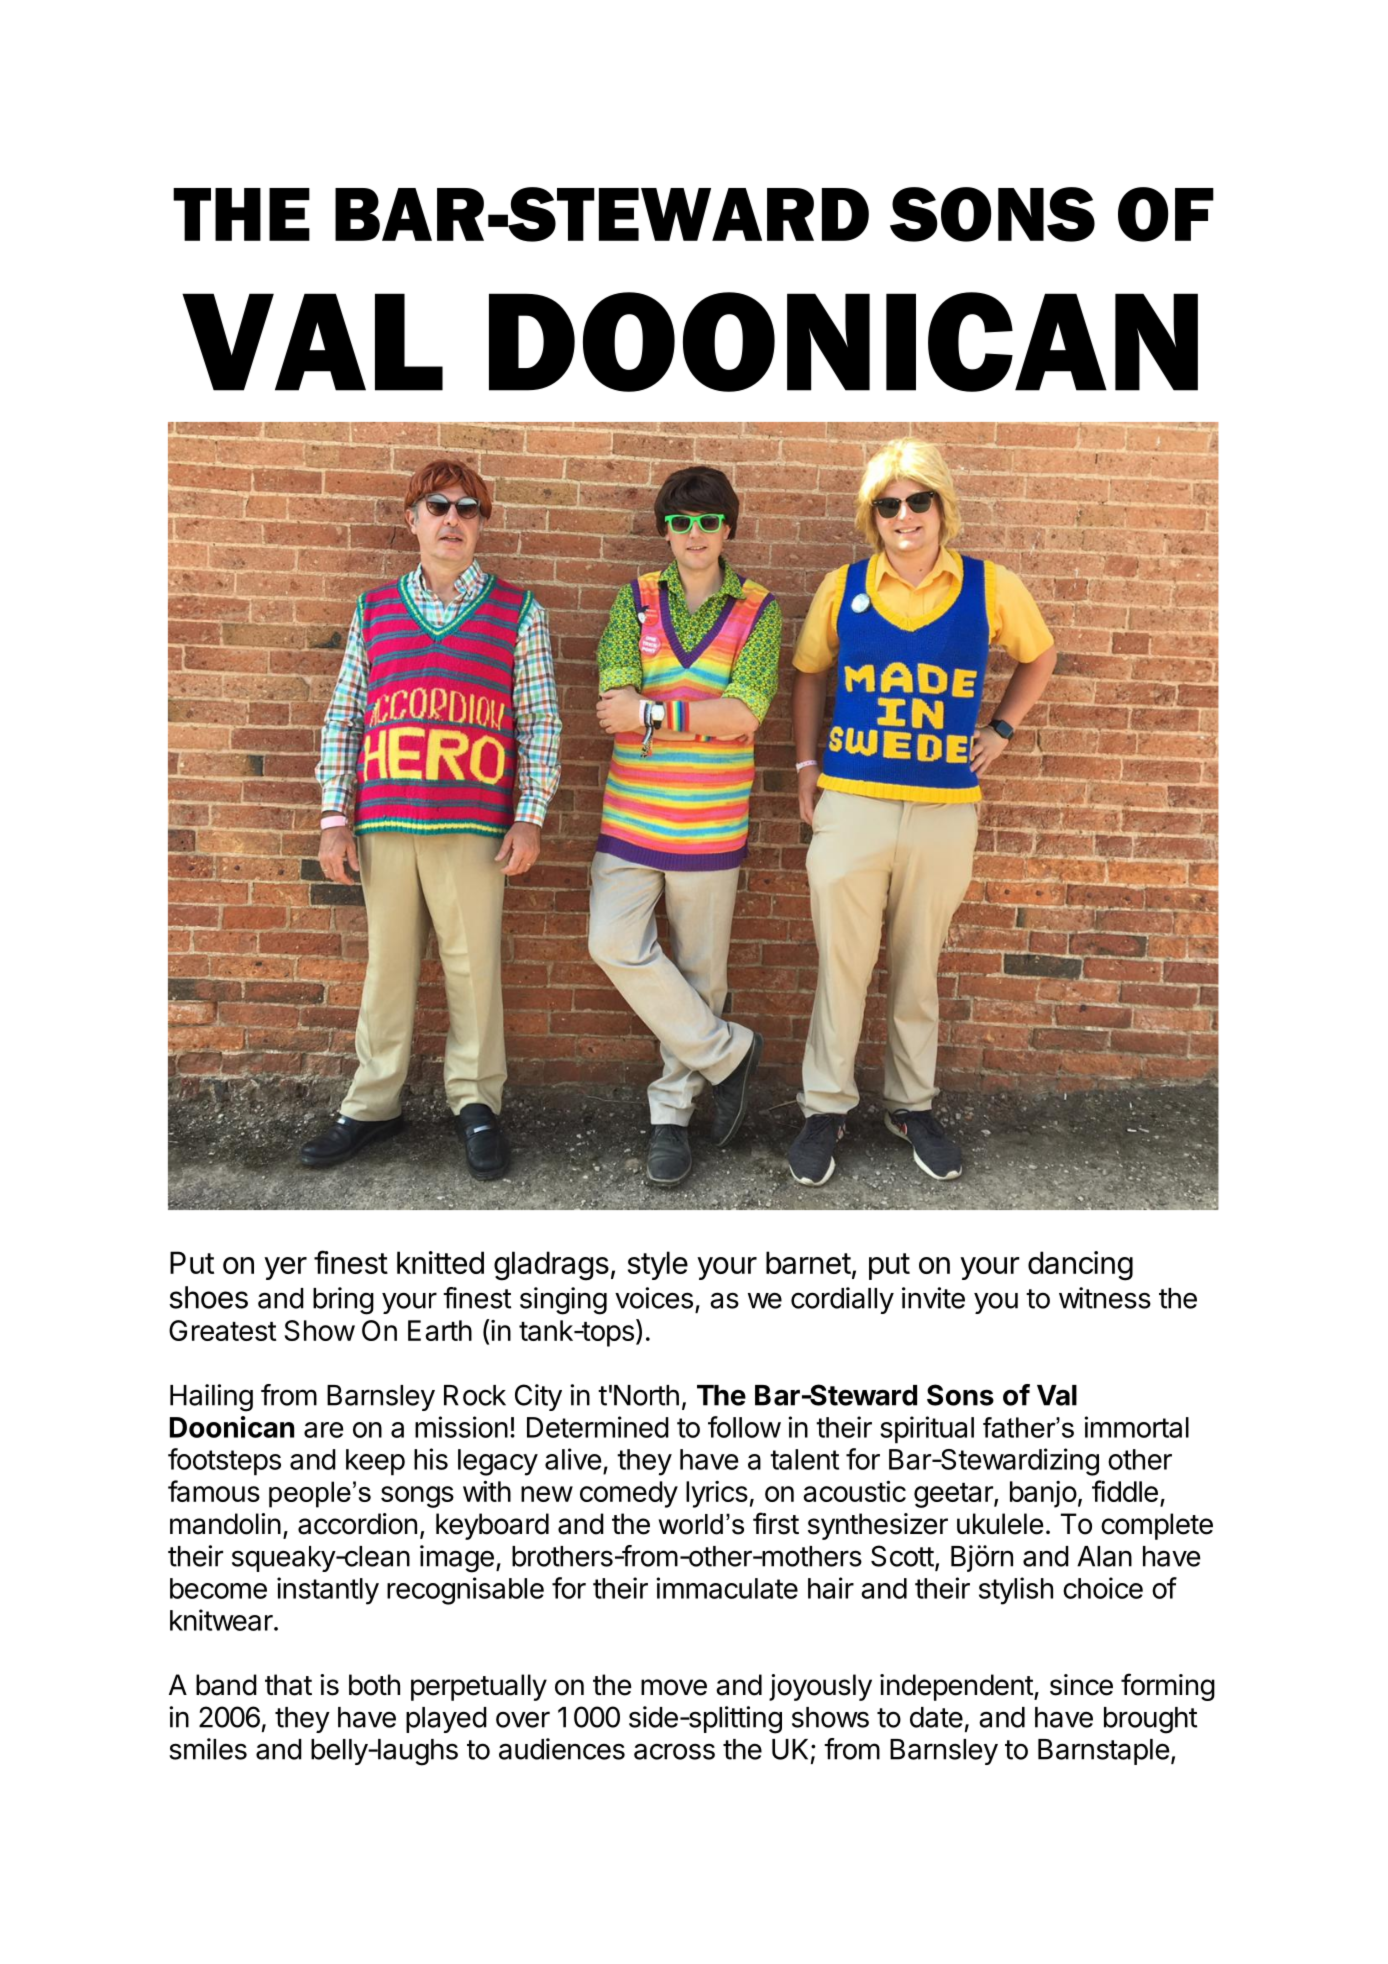 This screenshot has height=1964, width=1388. I want to click on style, so click(658, 1265).
